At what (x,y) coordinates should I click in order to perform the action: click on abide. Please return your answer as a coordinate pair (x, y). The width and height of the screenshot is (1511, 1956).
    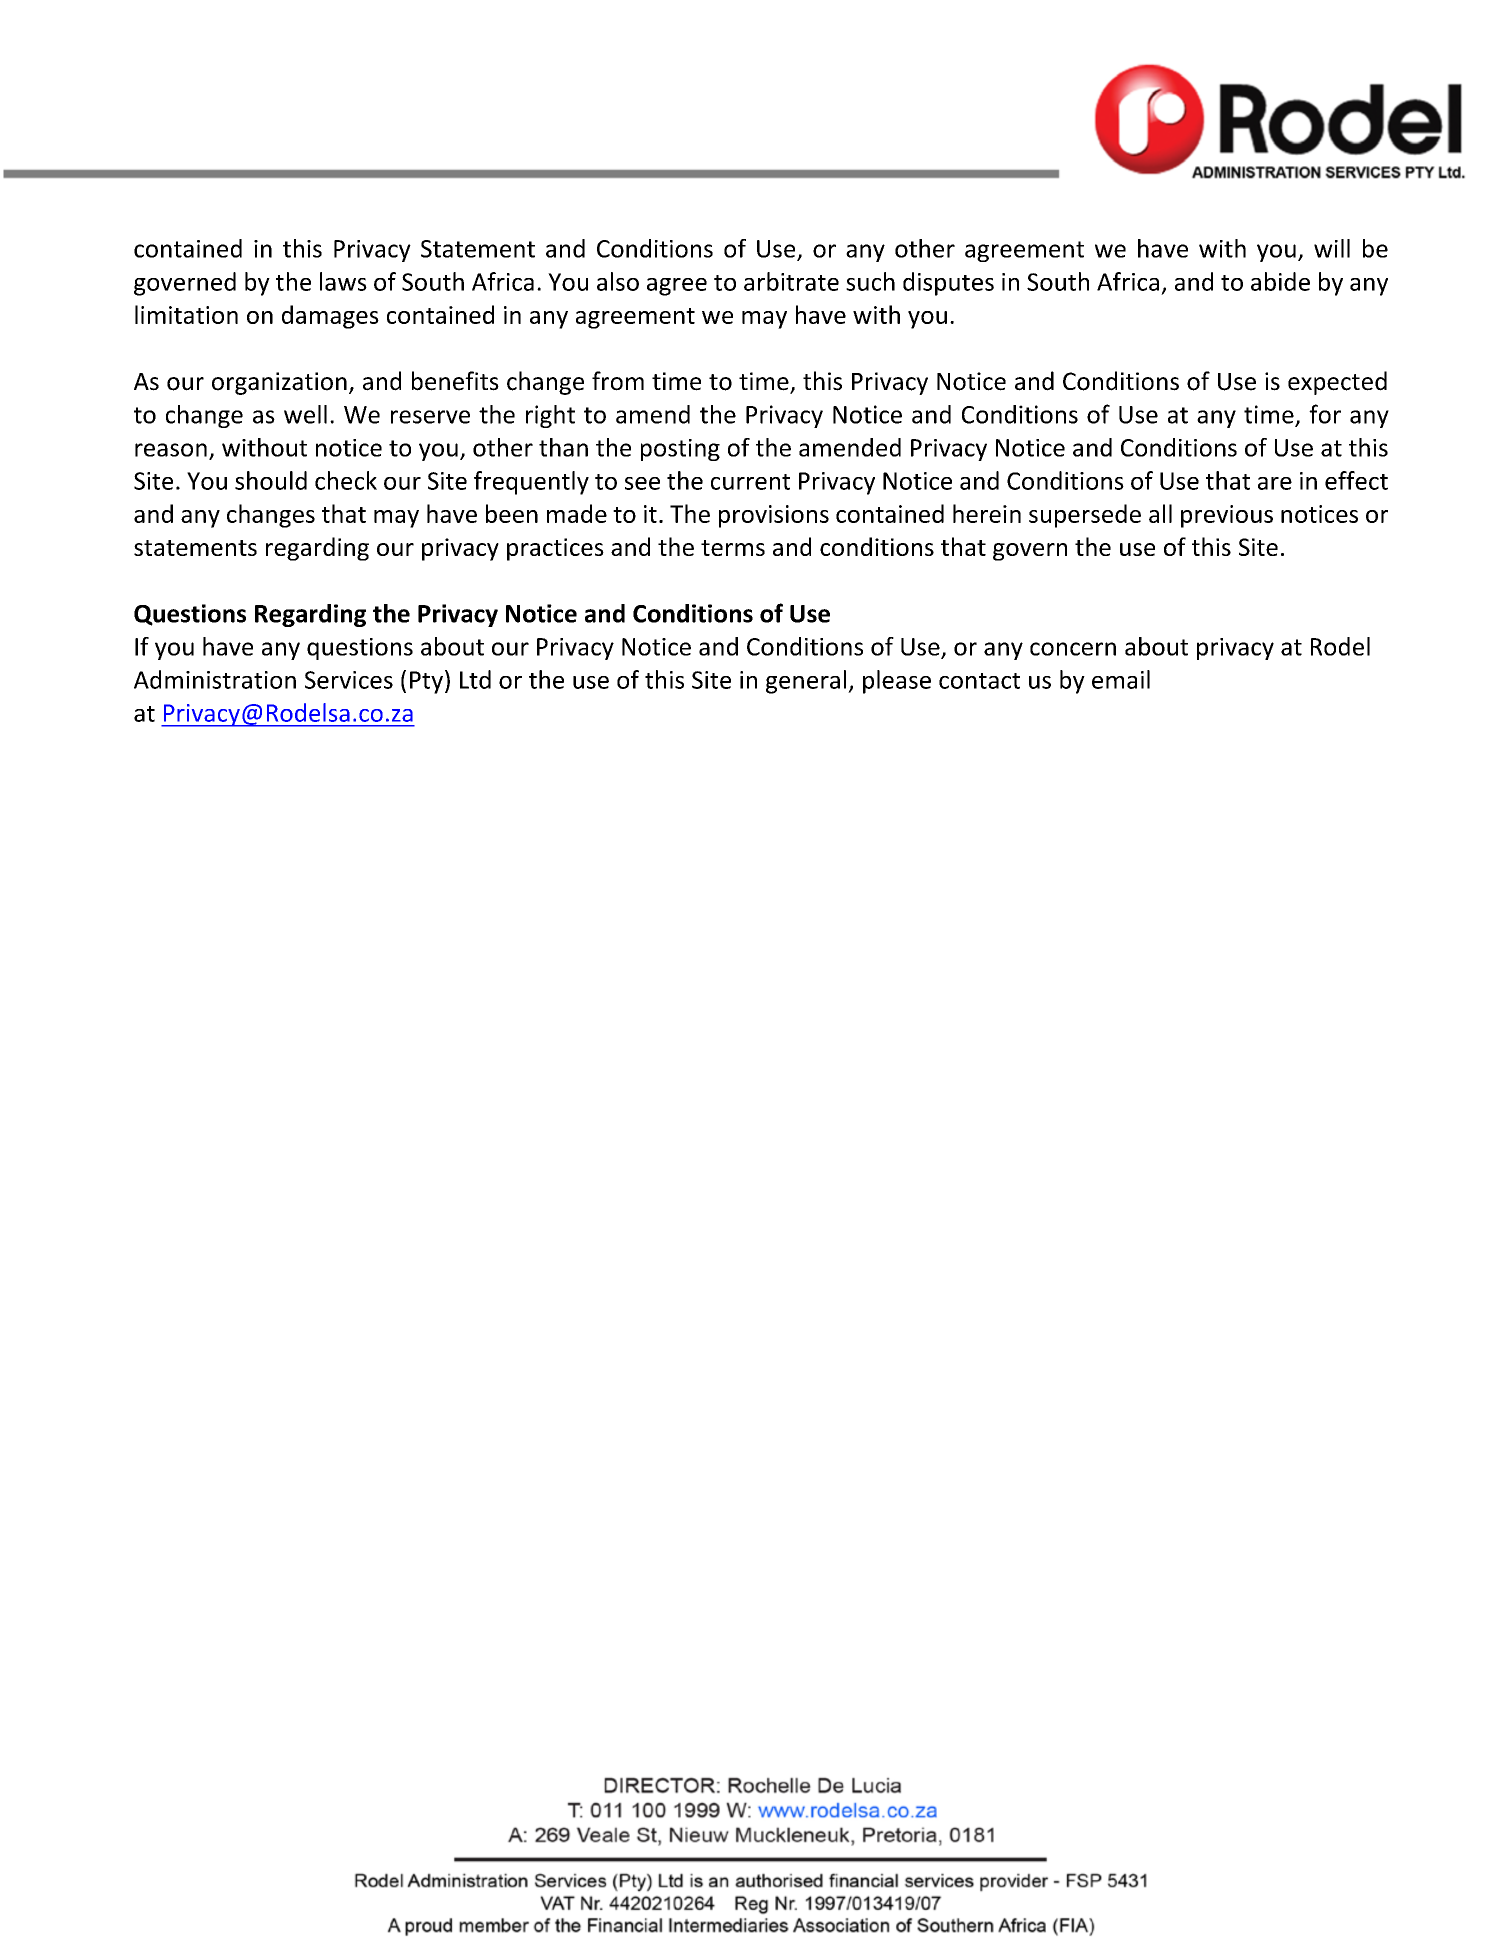
    Looking at the image, I should click on (1280, 281).
